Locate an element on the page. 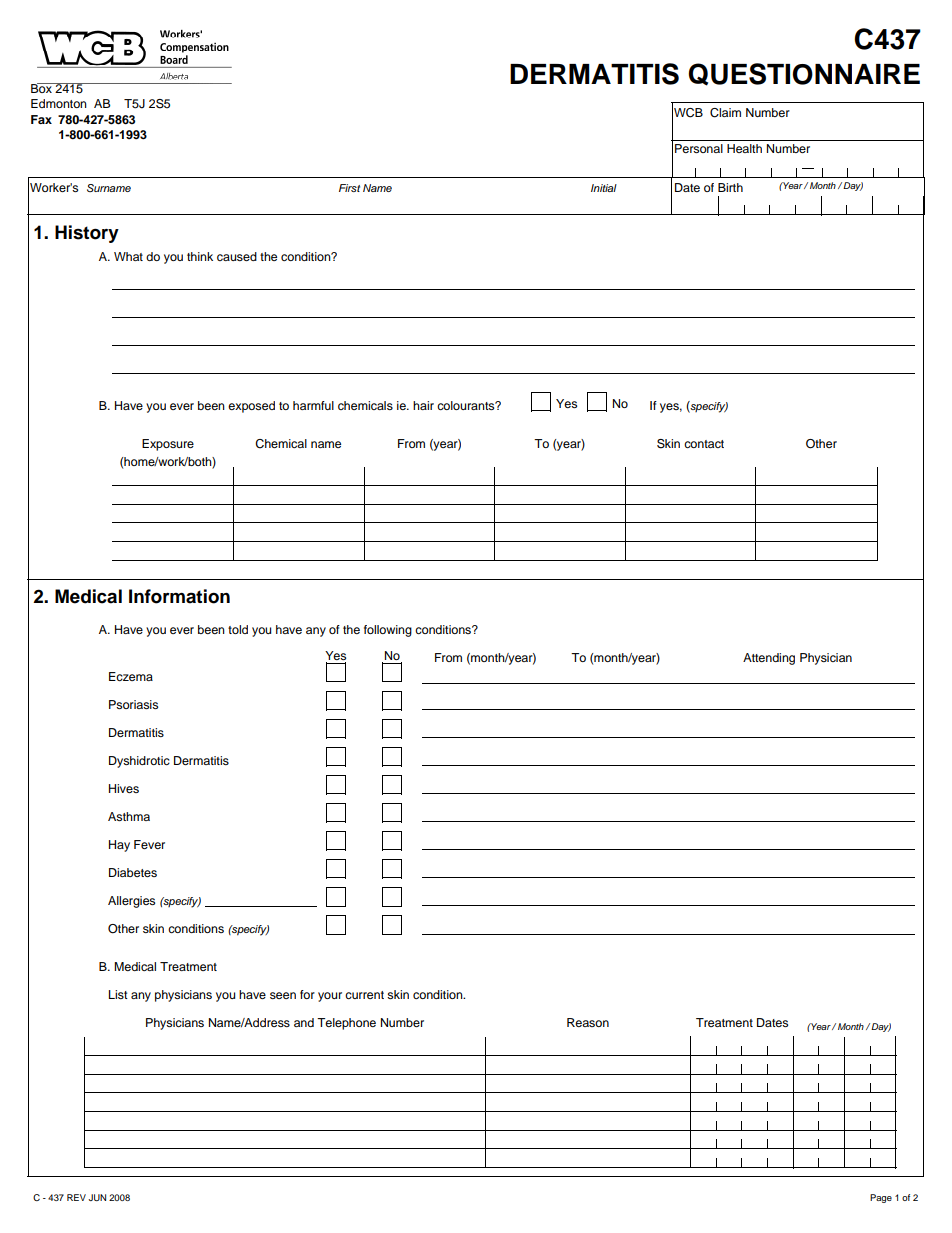  Asthma is located at coordinates (129, 816).
